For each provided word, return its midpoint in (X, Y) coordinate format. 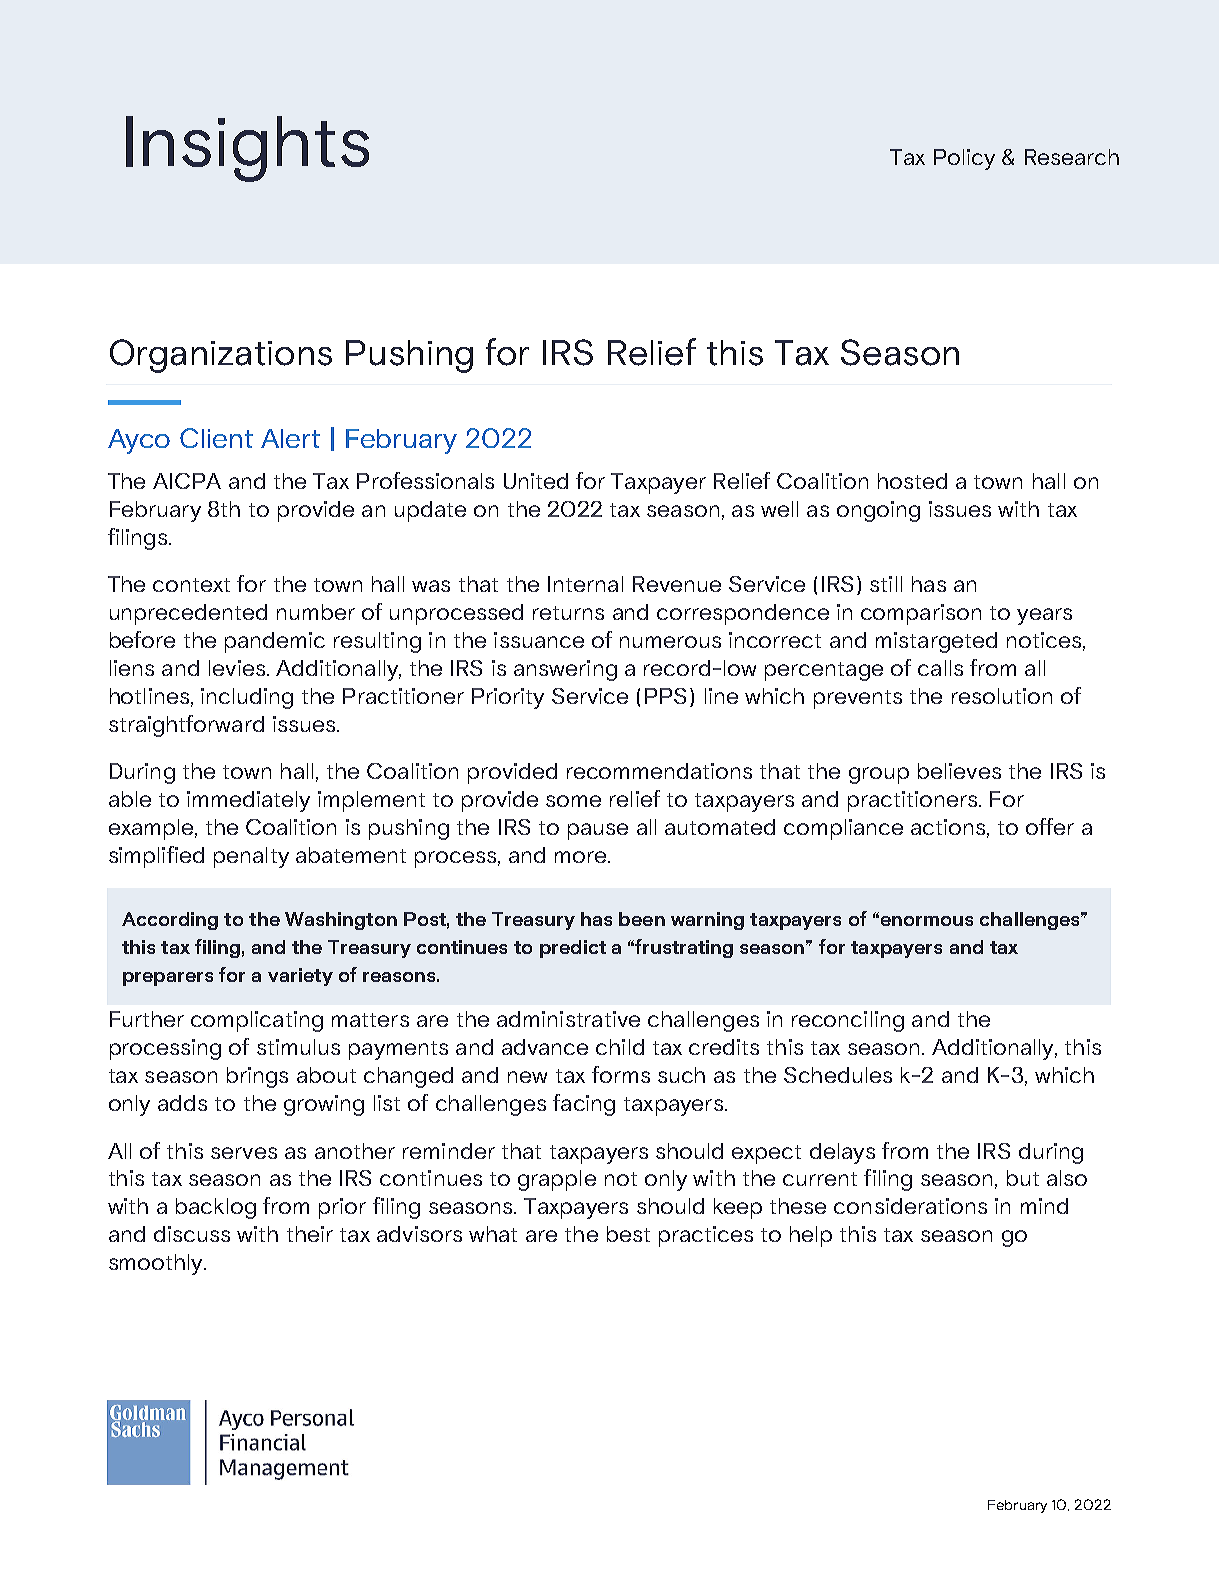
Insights (247, 149)
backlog (216, 1208)
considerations (910, 1206)
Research (1072, 157)
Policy (964, 159)
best (628, 1234)
